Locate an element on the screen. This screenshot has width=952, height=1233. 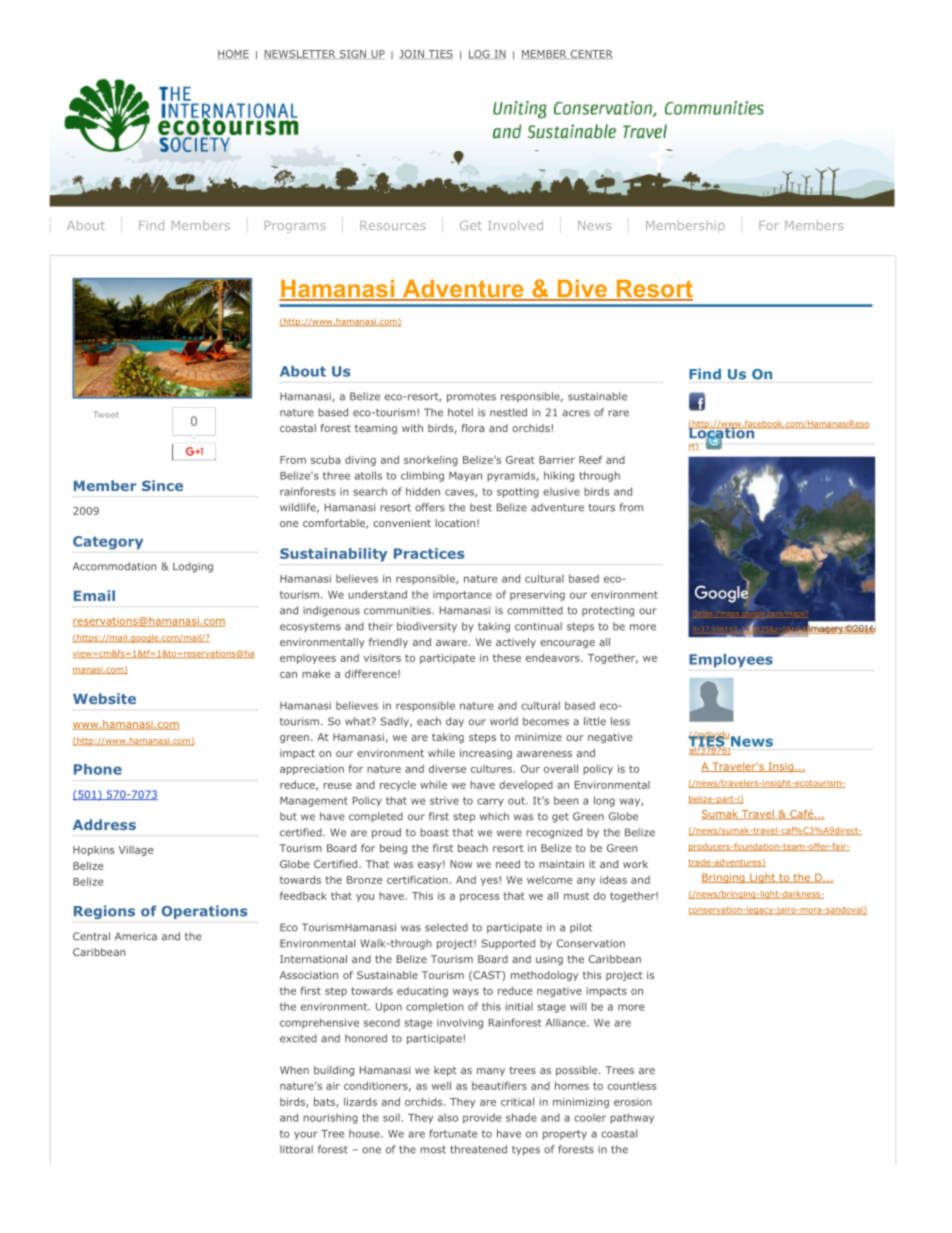
Lodging is located at coordinates (193, 567).
